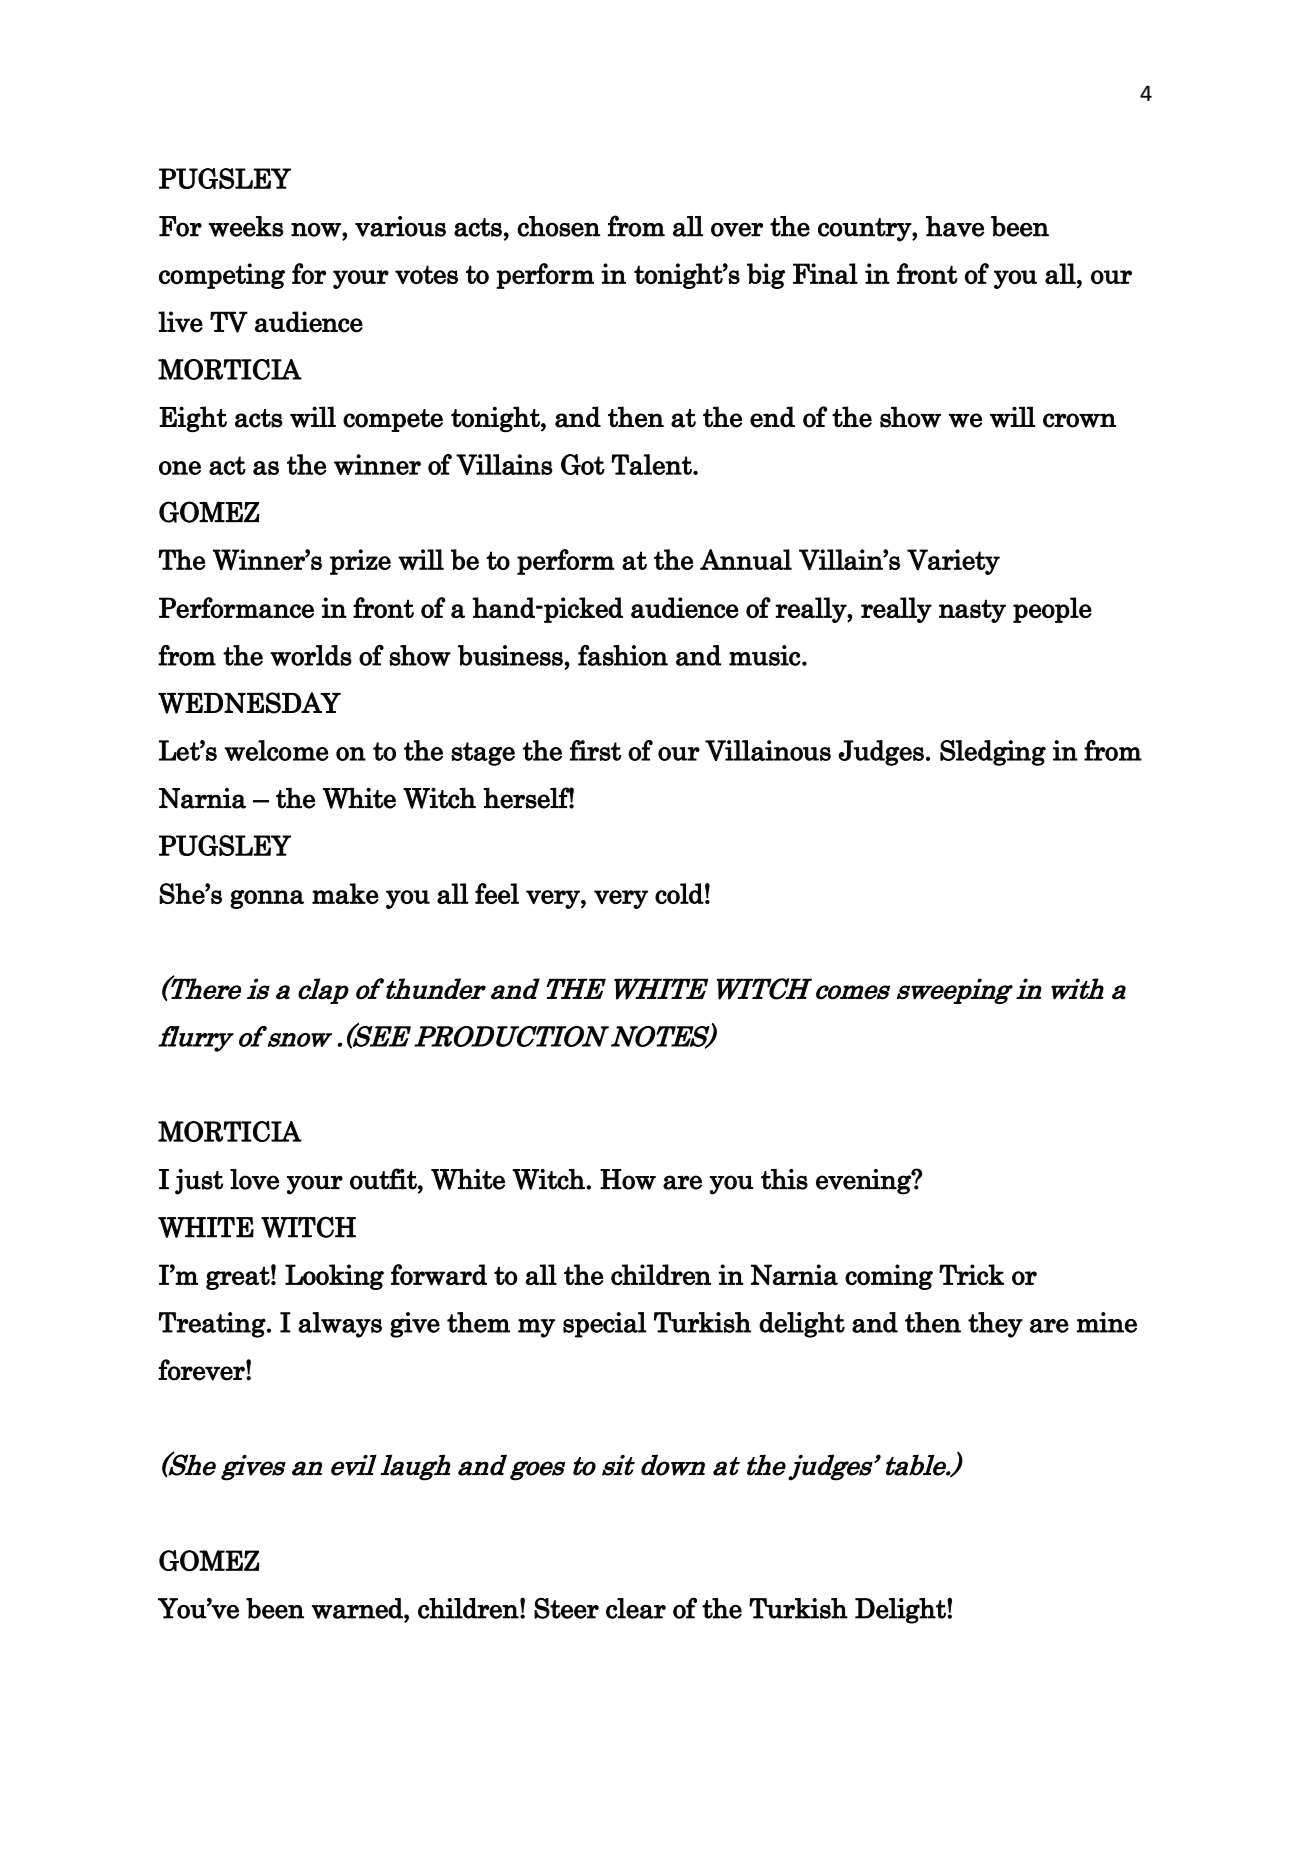 Image resolution: width=1311 pixels, height=1854 pixels. I want to click on this, so click(784, 1179).
